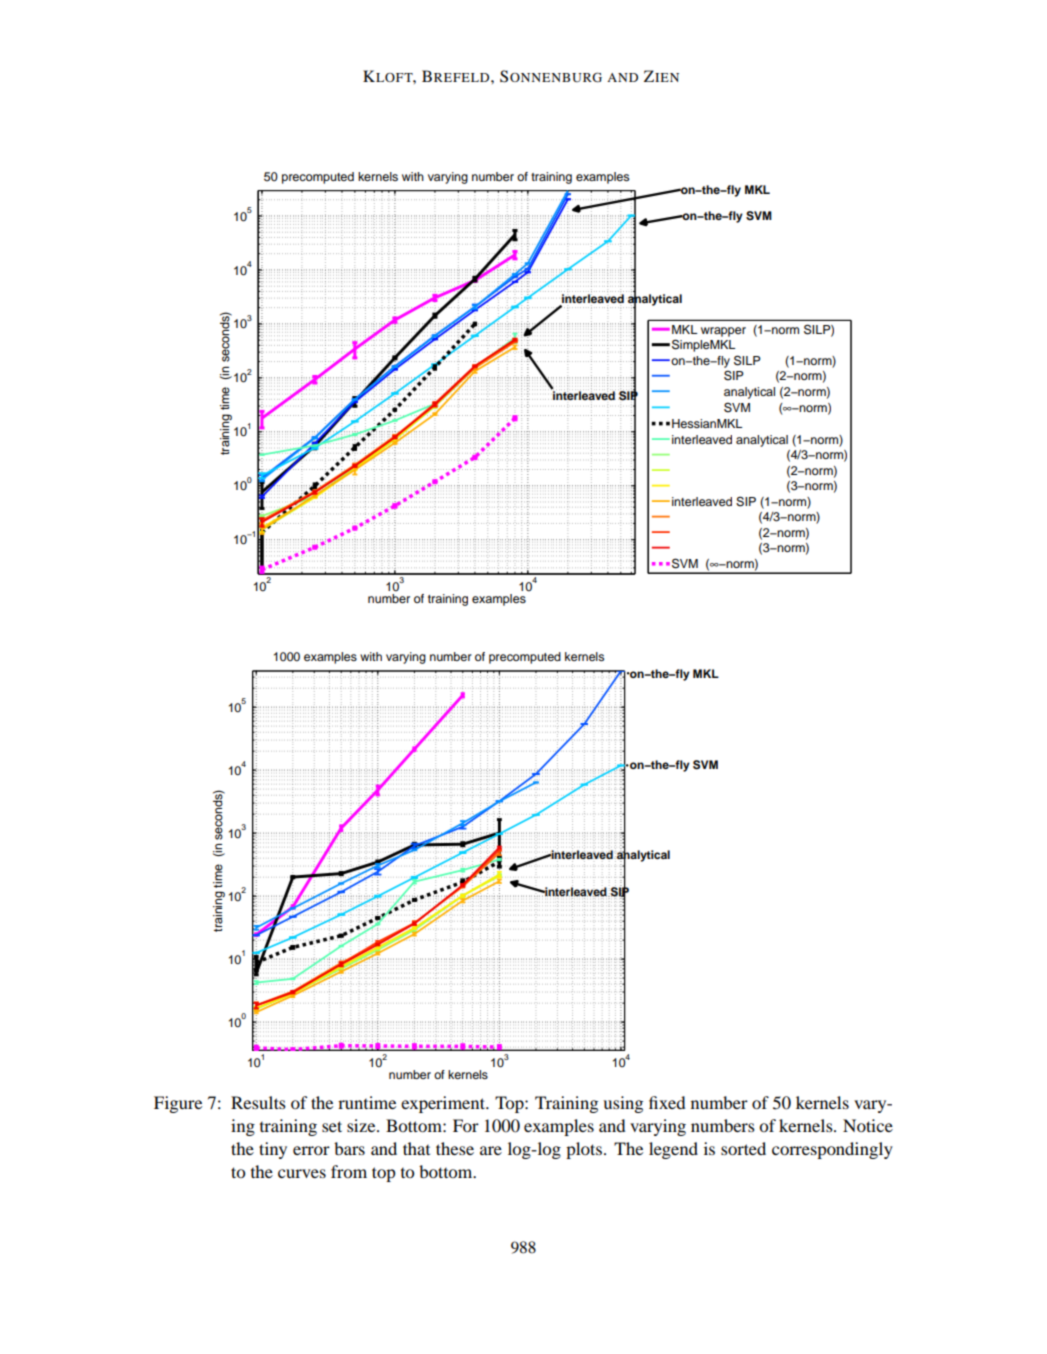  Describe the element at coordinates (258, 1102) in the screenshot. I see `Results` at that location.
